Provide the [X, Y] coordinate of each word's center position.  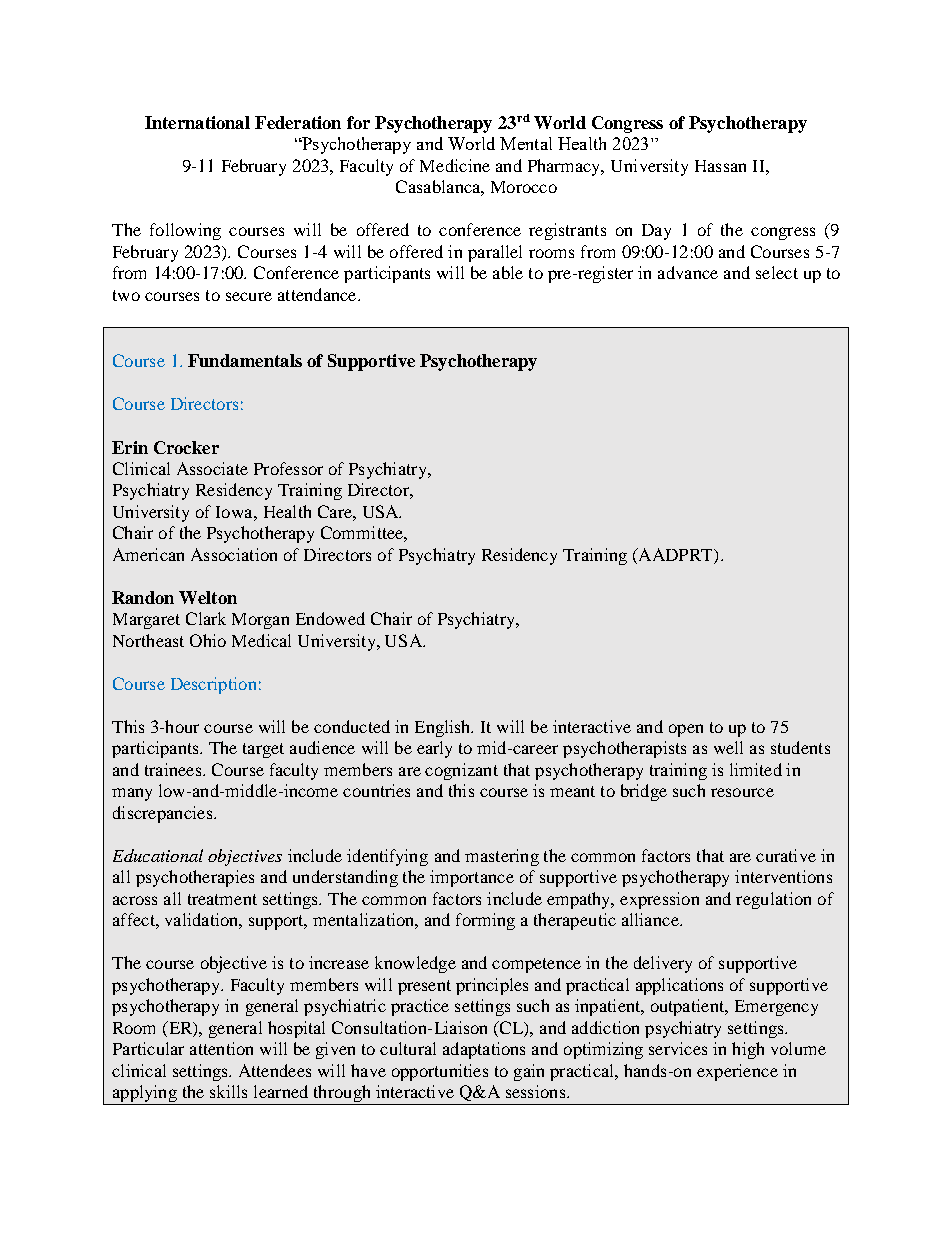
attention [221, 1048]
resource [742, 792]
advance [688, 272]
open [686, 730]
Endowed [330, 618]
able [508, 272]
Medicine [455, 165]
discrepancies [164, 814]
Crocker [186, 447]
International [197, 122]
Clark [206, 618]
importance [472, 878]
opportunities [440, 1072]
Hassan [720, 166]
